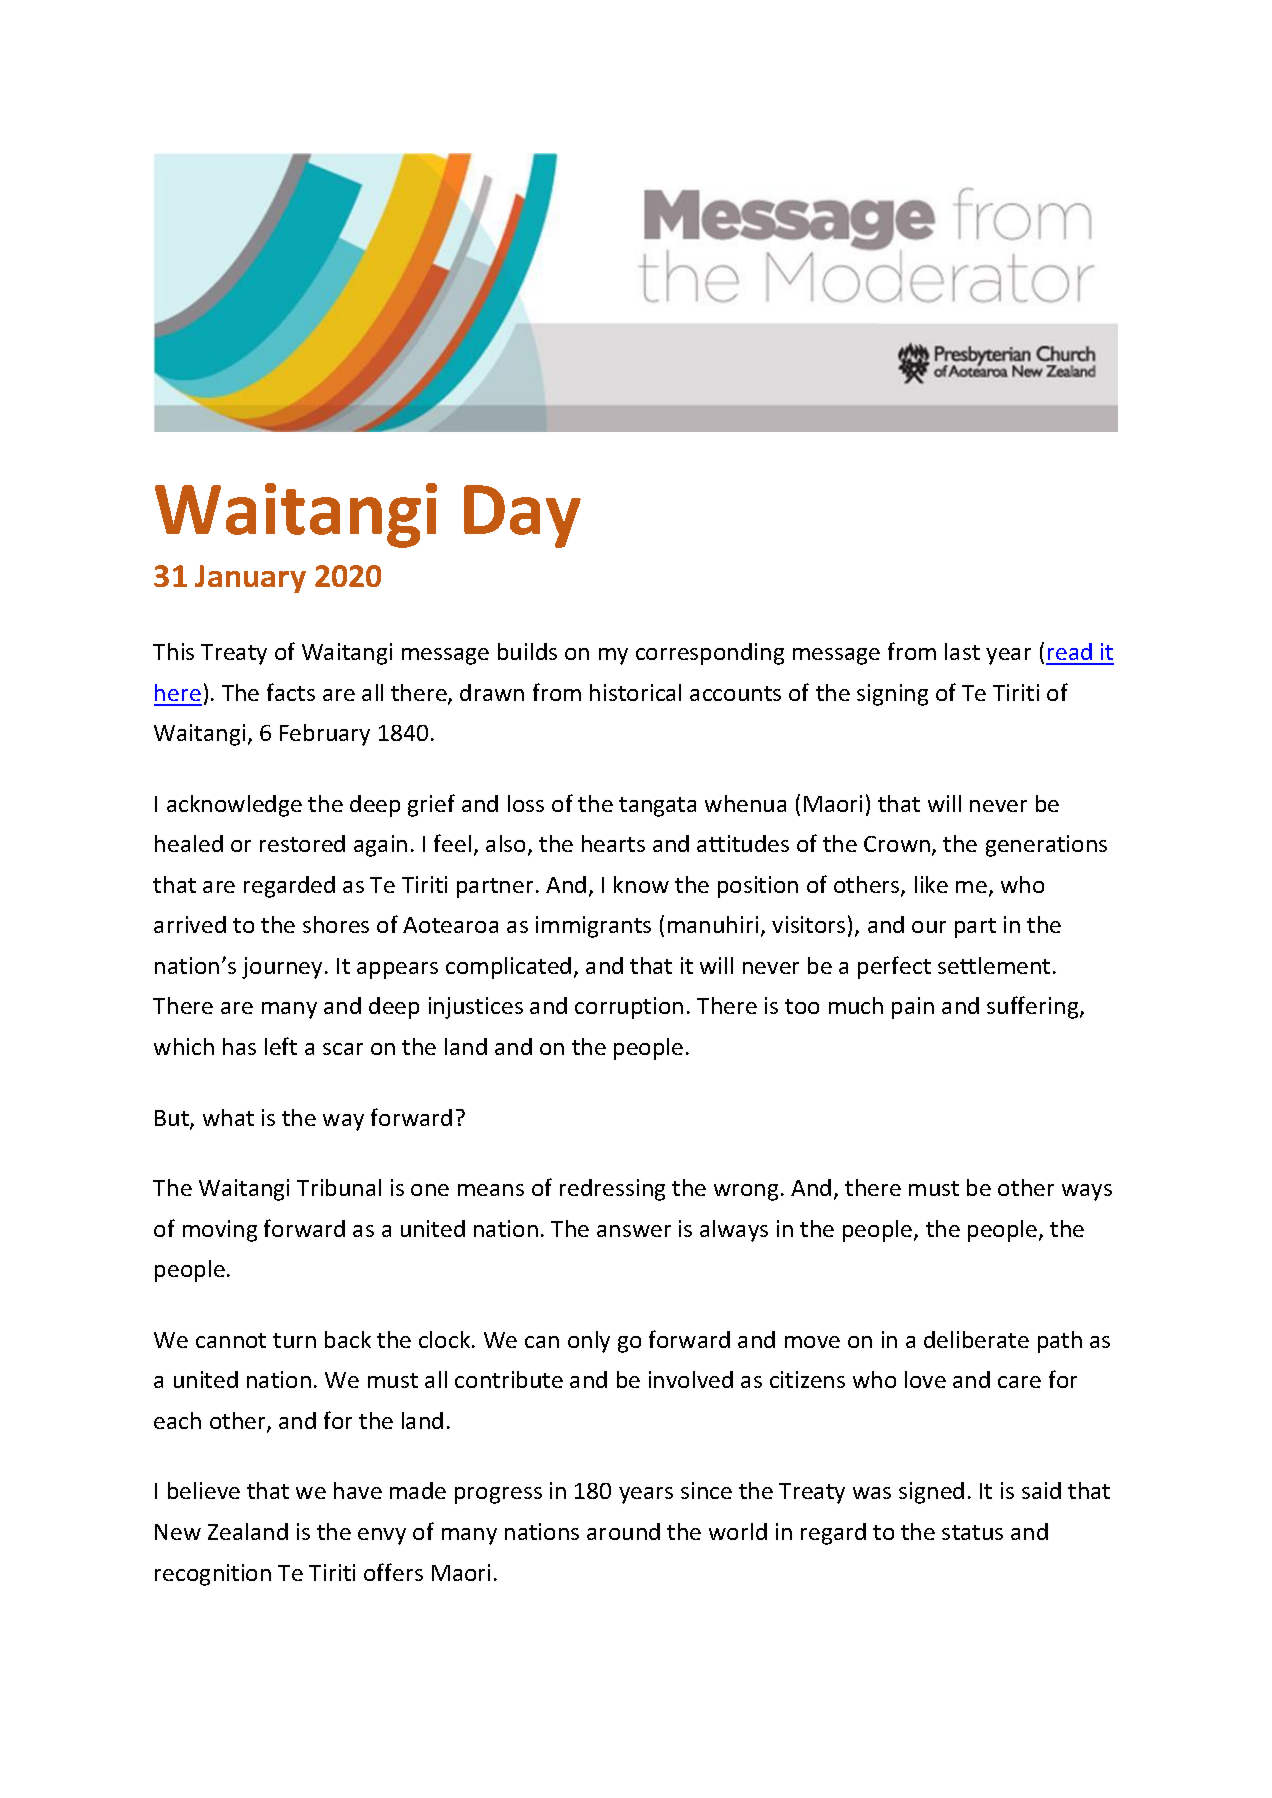 This screenshot has width=1272, height=1798. What do you see at coordinates (962, 651) in the screenshot?
I see `last` at bounding box center [962, 651].
